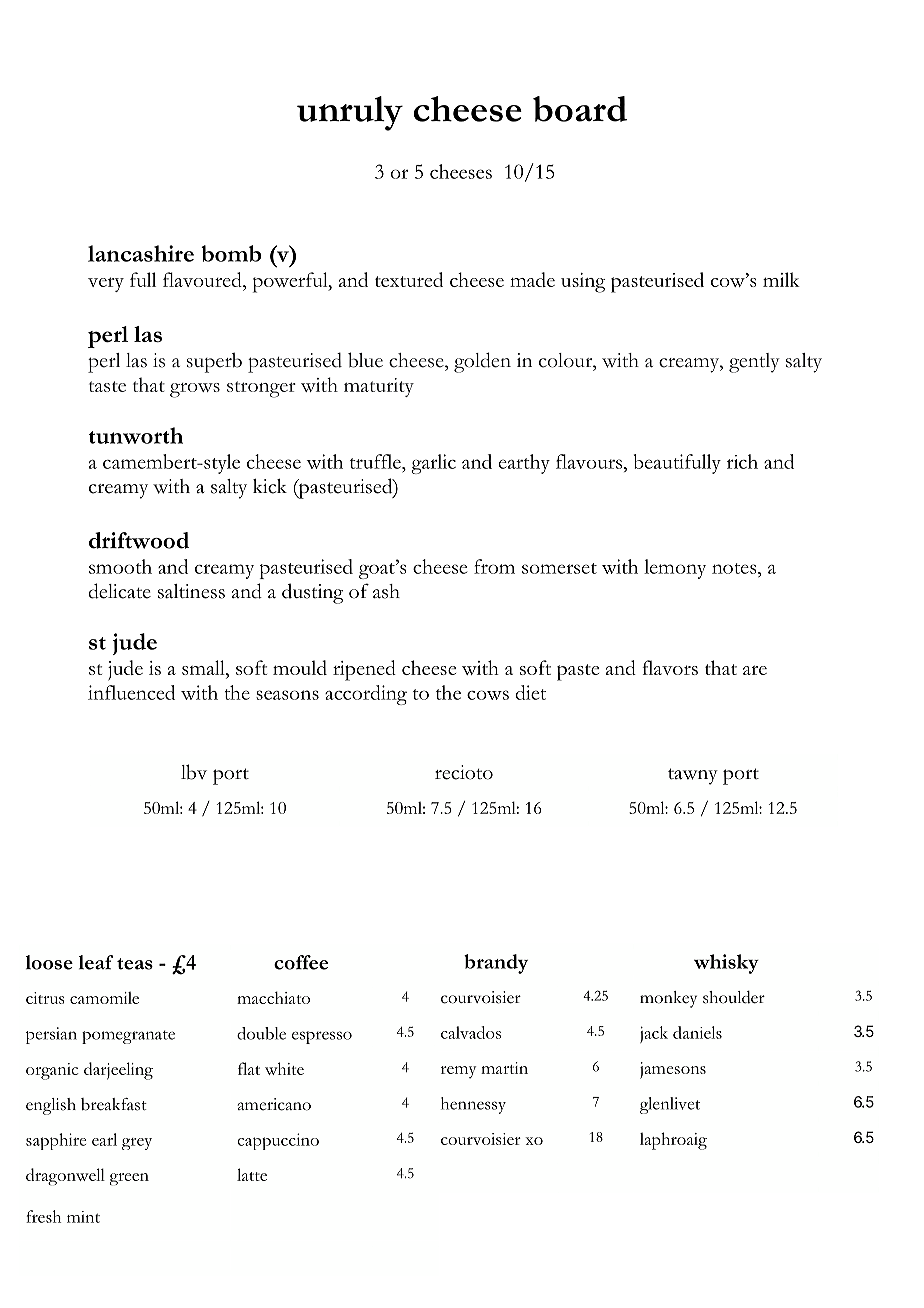 The image size is (924, 1308). I want to click on gently, so click(754, 363).
